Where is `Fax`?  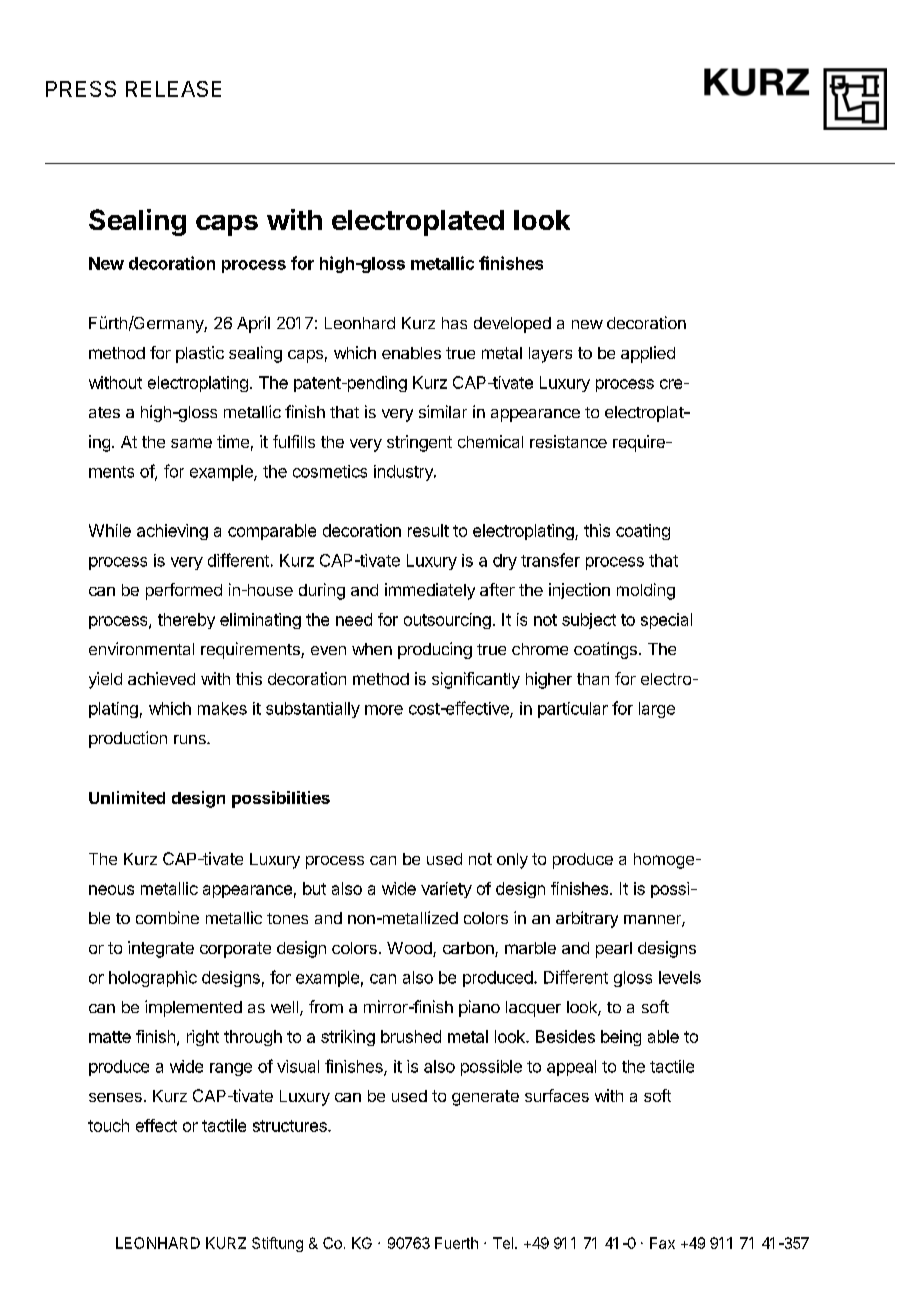 Fax is located at coordinates (662, 1243).
